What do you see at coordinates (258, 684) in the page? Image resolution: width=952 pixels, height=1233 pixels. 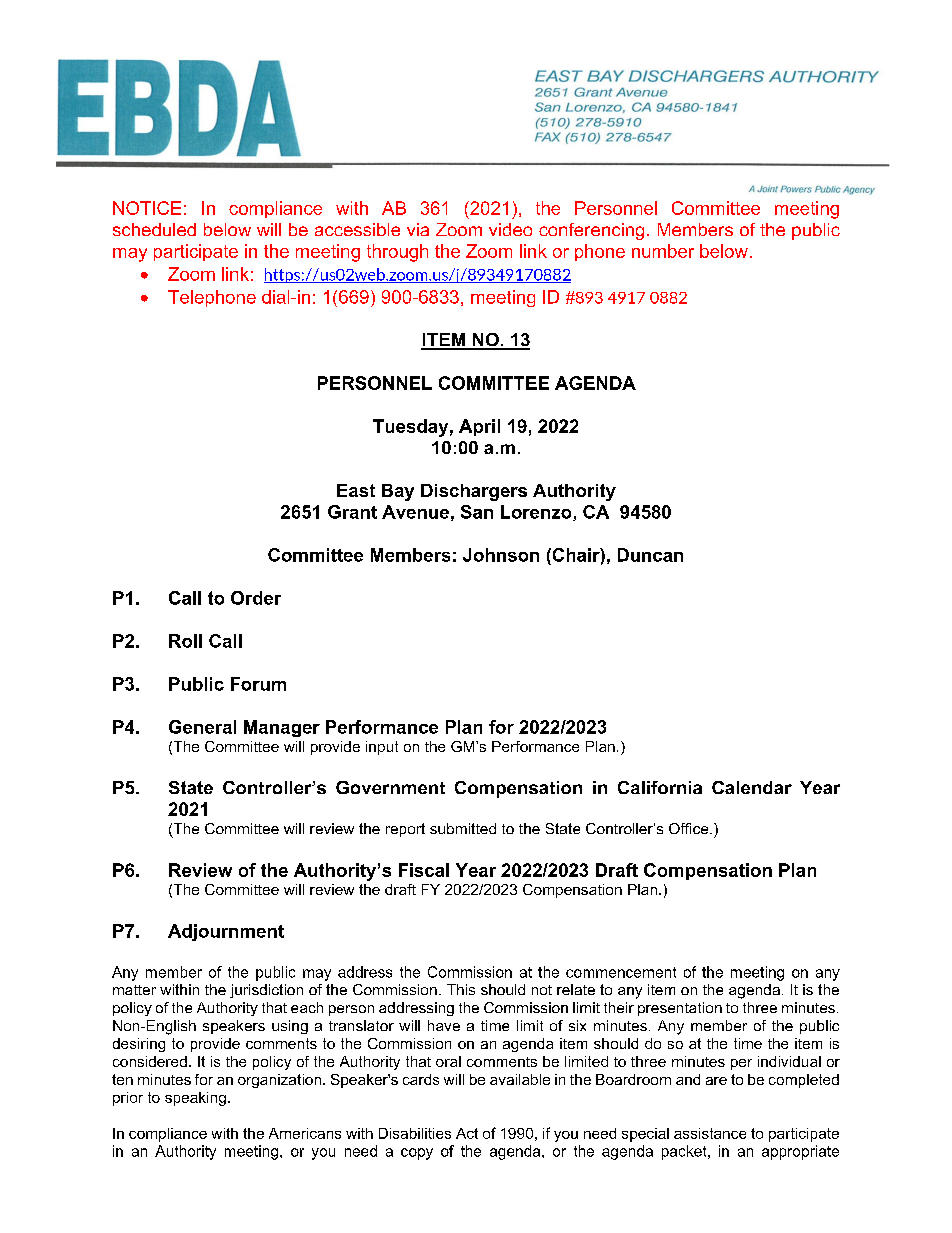 I see `Forum` at bounding box center [258, 684].
